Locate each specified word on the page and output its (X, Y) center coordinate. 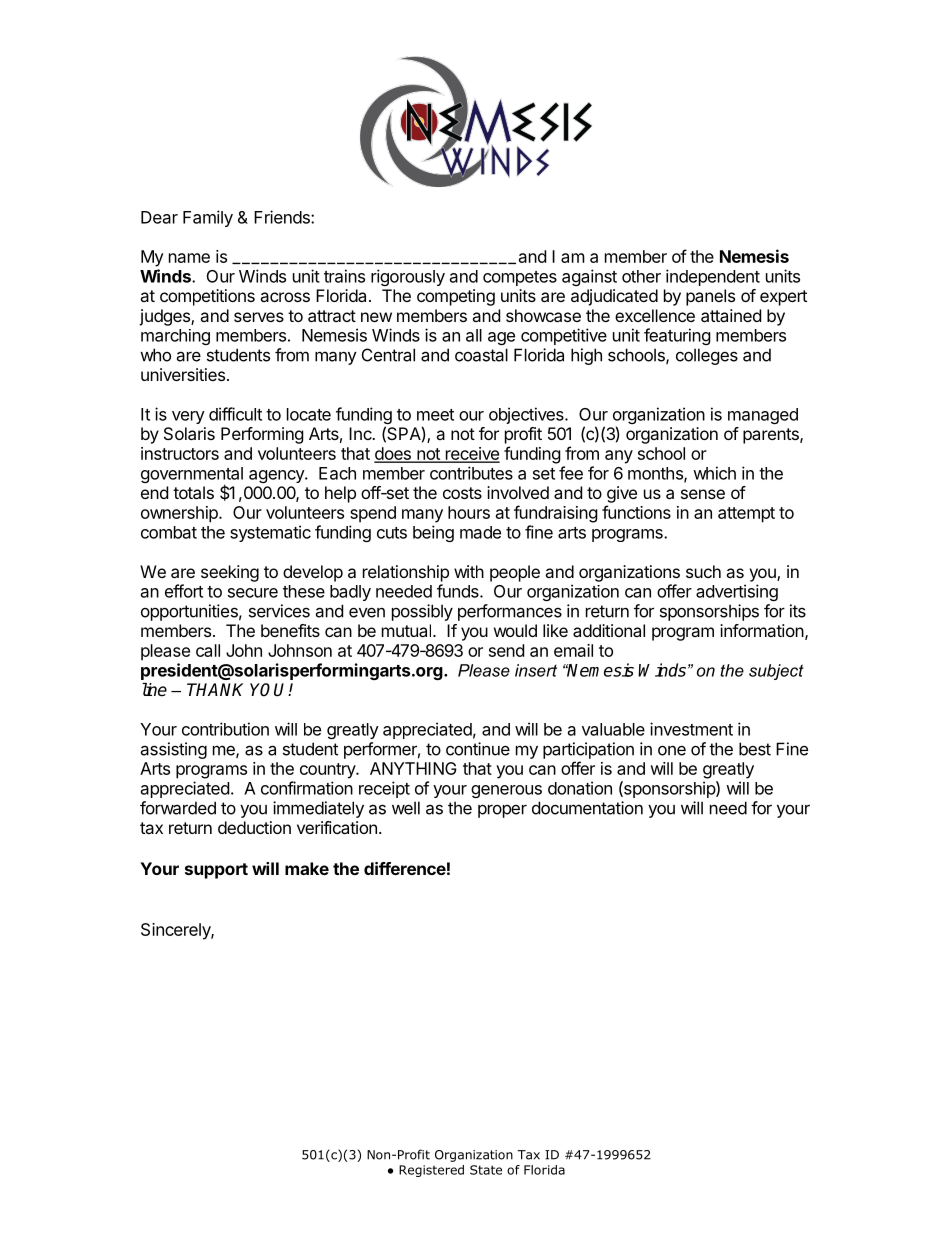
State (486, 1170)
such (703, 571)
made (480, 532)
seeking (230, 573)
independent (713, 277)
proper (502, 811)
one (672, 750)
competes (520, 278)
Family (208, 218)
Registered (431, 1171)
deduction (254, 827)
